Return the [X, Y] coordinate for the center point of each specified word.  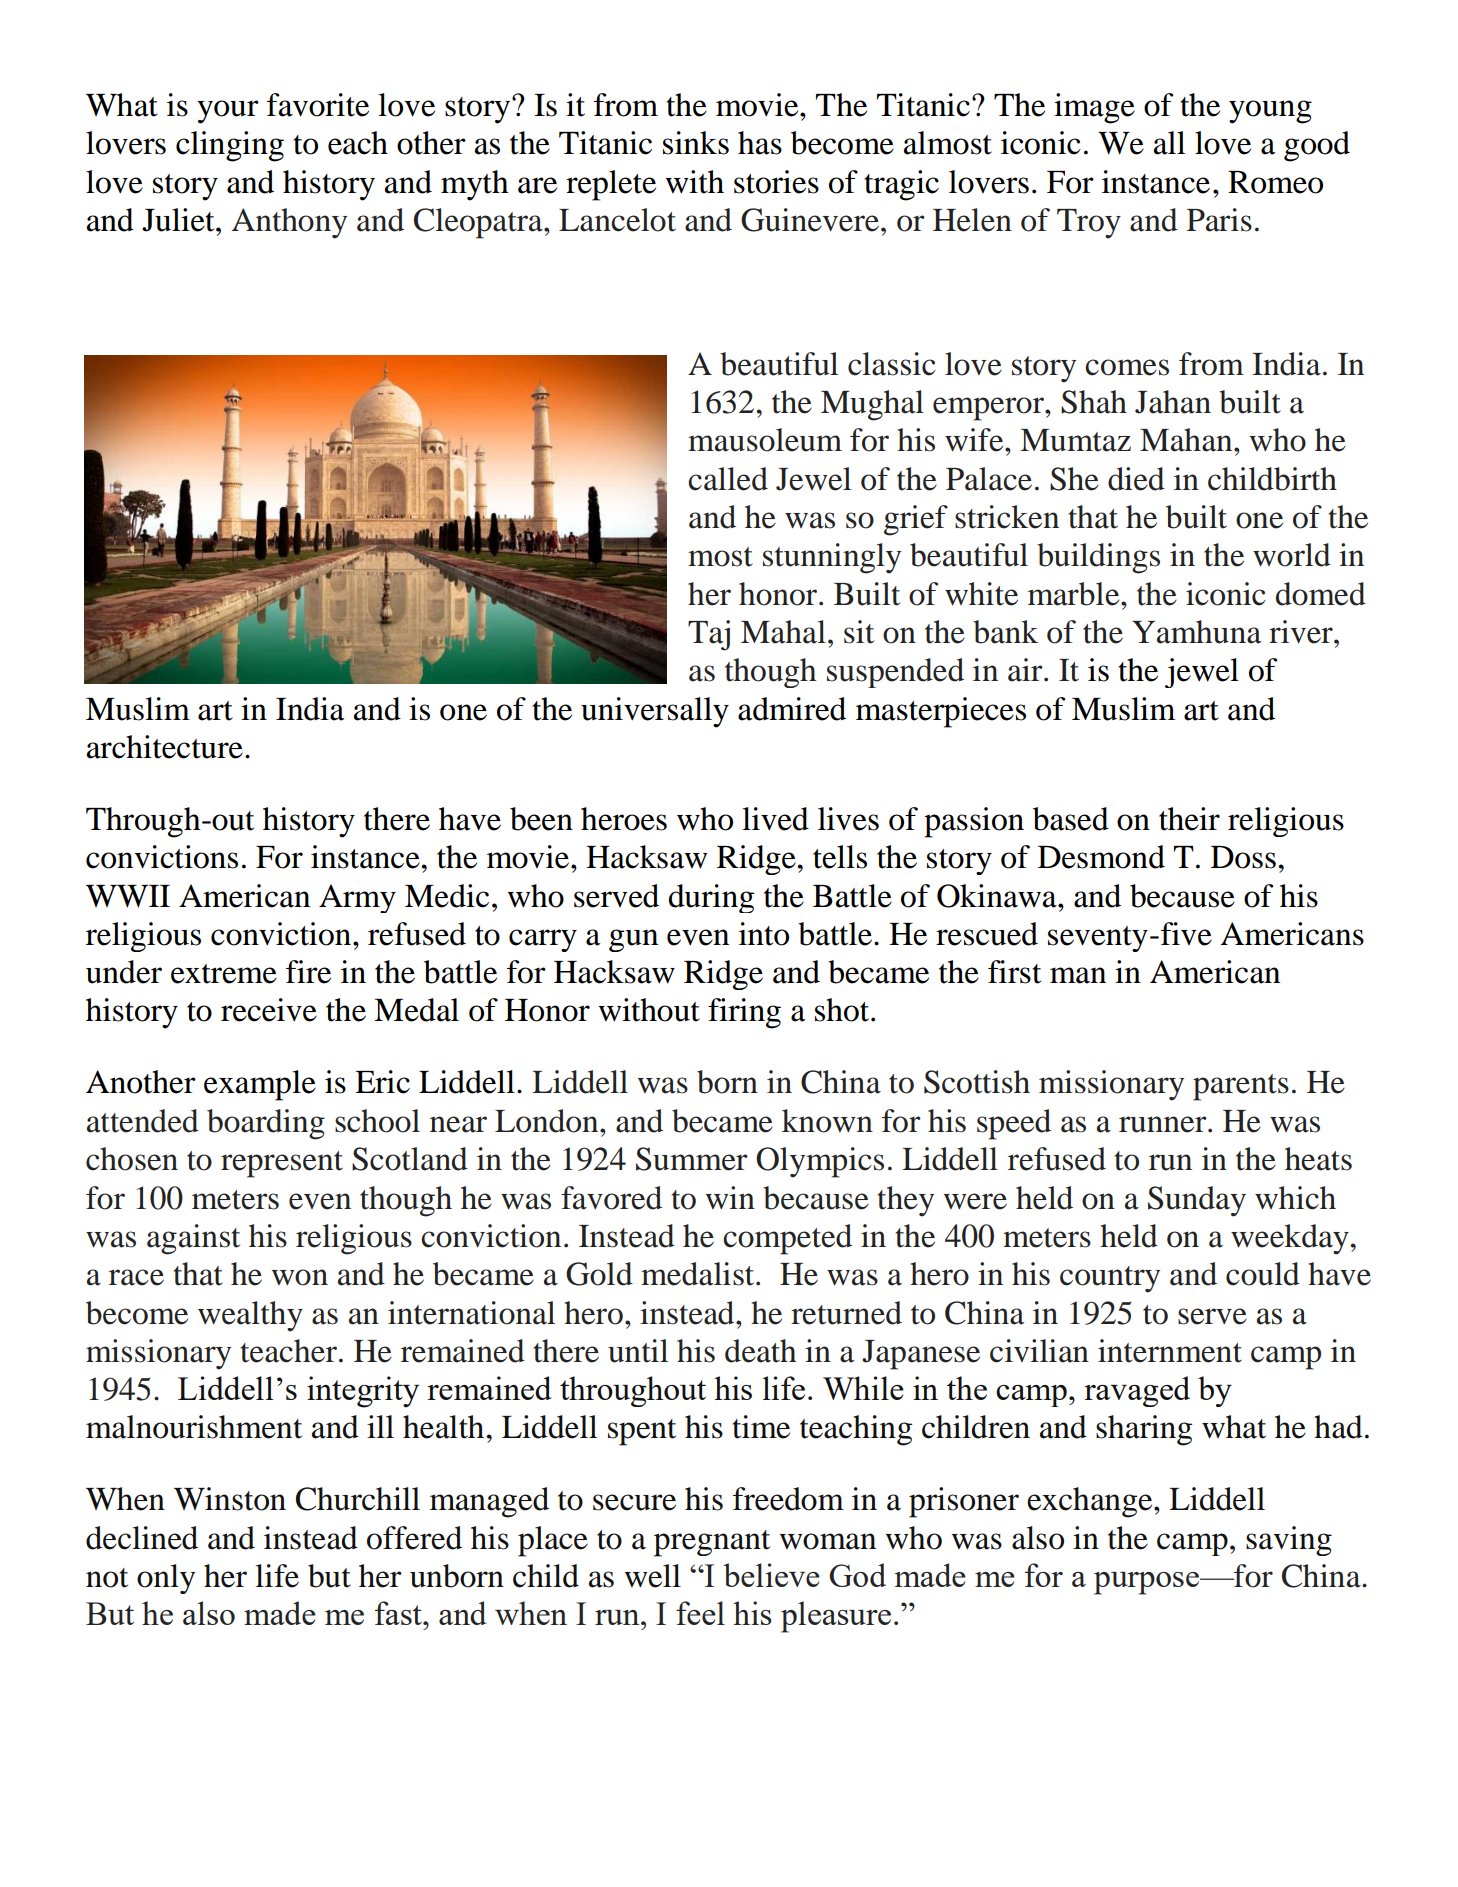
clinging [230, 146]
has [760, 143]
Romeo [1275, 182]
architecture [165, 747]
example [260, 1085]
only [166, 1579]
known [827, 1121]
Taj [709, 635]
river [1302, 632]
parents [1241, 1087]
